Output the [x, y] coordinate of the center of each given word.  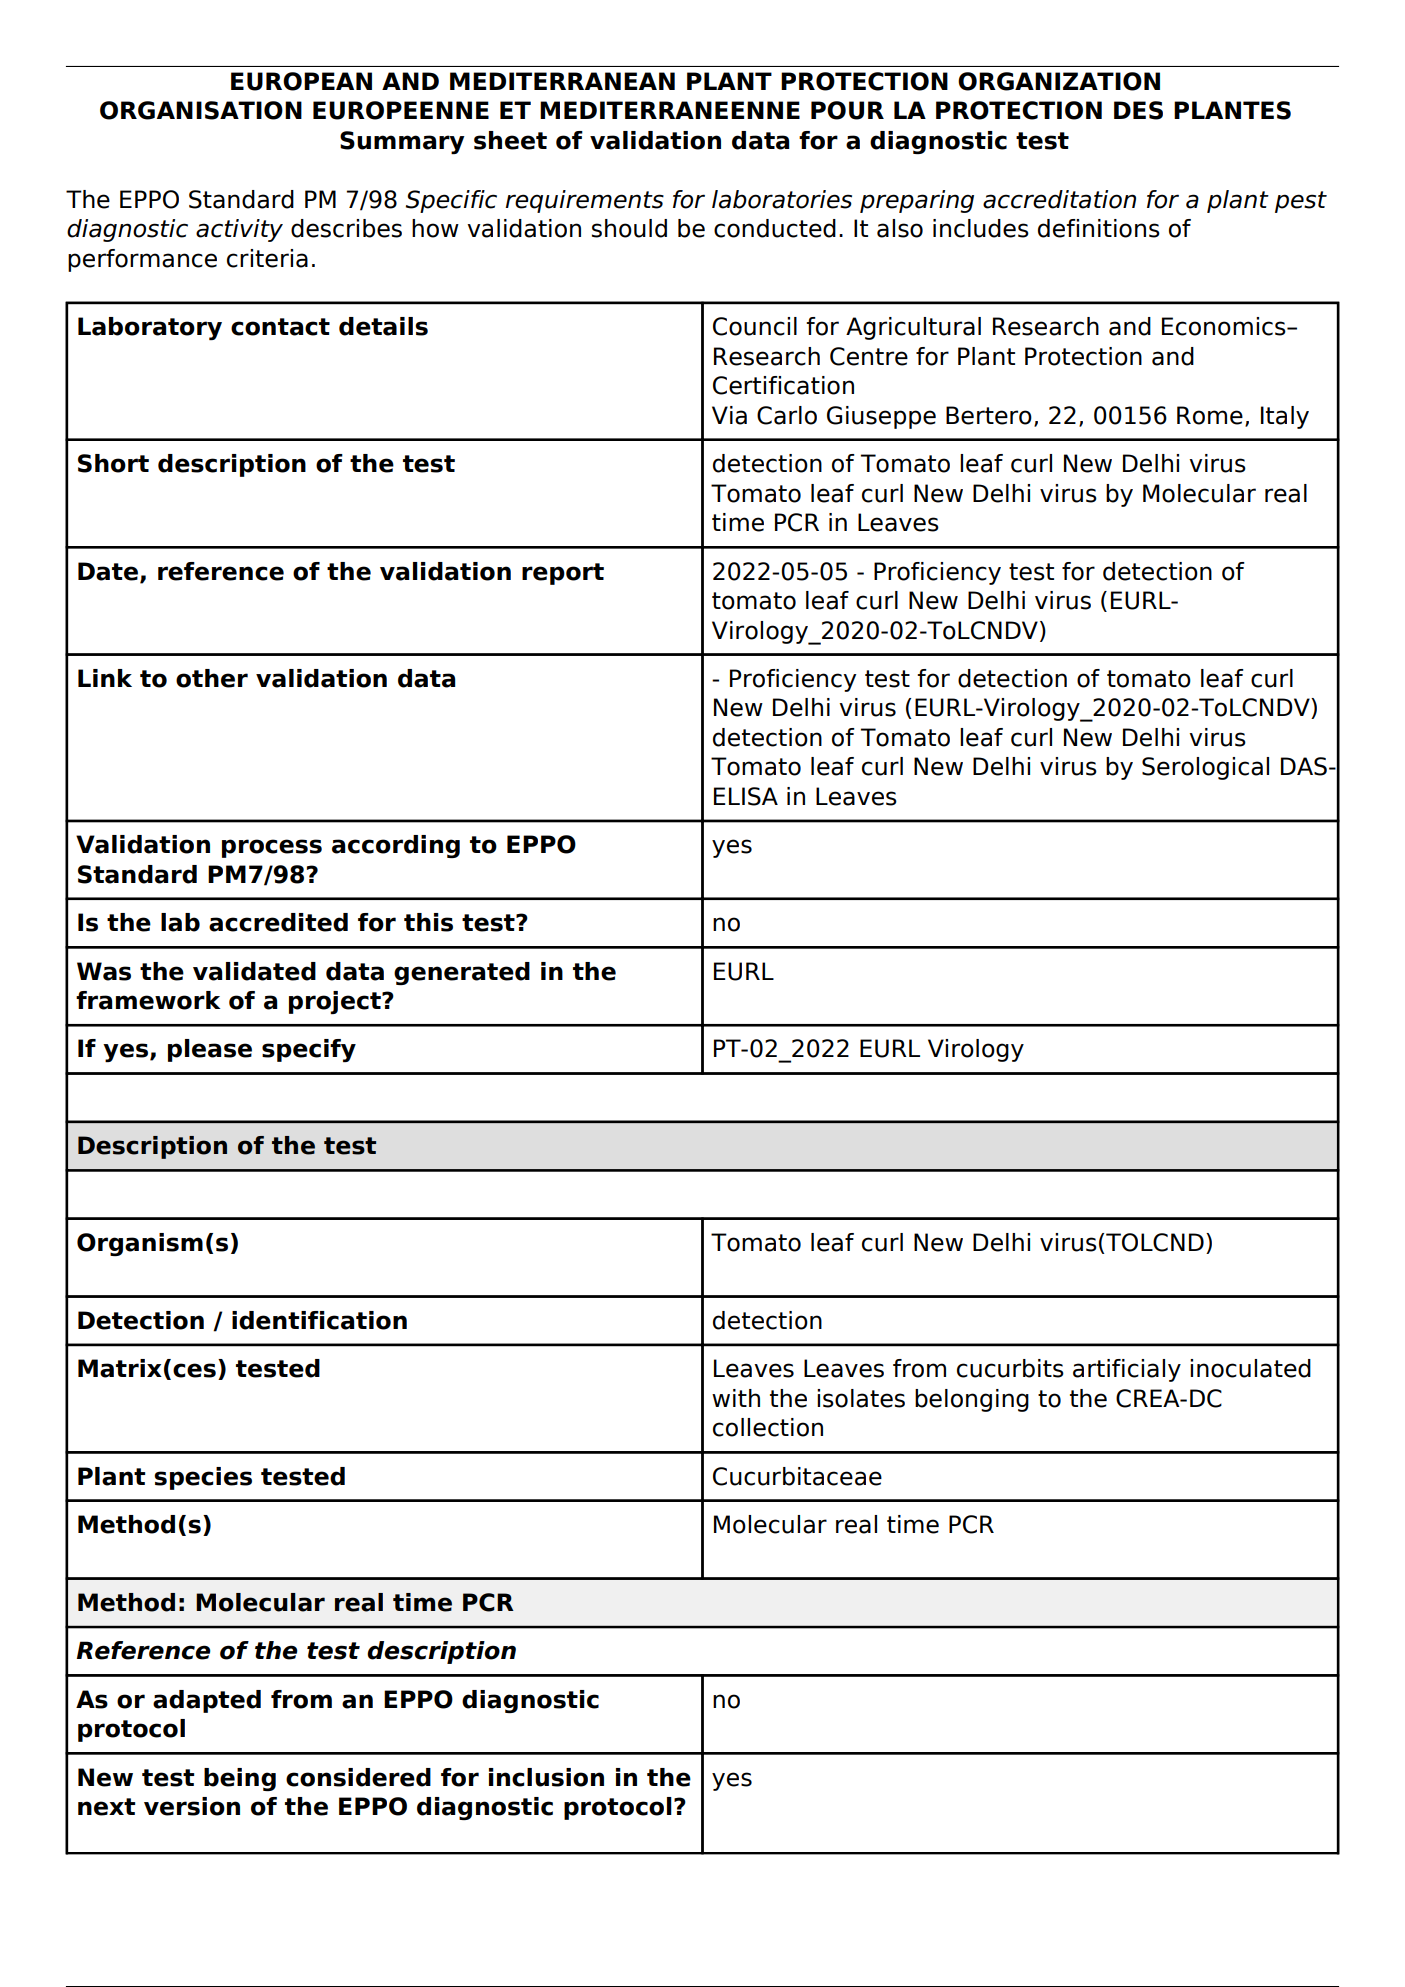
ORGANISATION [201, 110]
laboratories [782, 199]
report [563, 574]
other [212, 678]
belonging [972, 1400]
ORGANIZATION [1059, 81]
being [240, 1779]
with [736, 1398]
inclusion [546, 1777]
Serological [1205, 768]
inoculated [1250, 1368]
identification [319, 1320]
